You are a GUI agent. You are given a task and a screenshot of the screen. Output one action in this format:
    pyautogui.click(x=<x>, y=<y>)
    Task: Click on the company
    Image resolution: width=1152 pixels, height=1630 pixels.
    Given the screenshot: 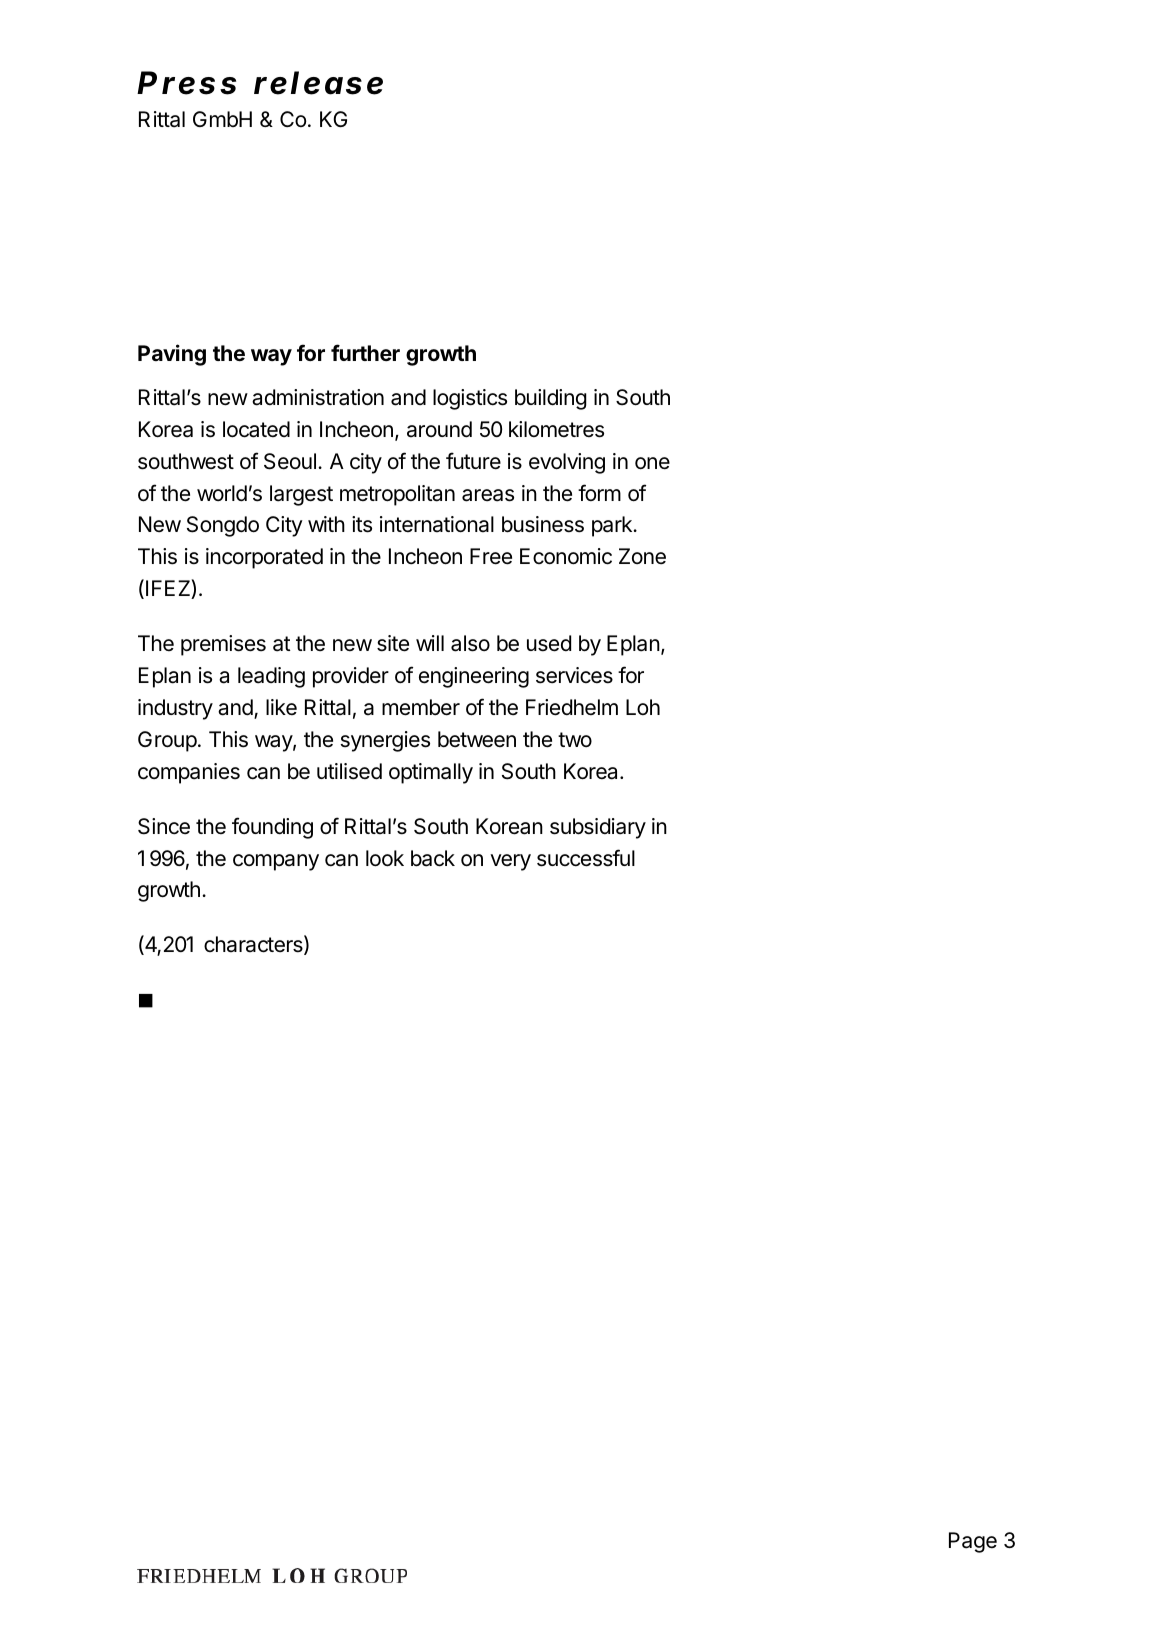 What is the action you would take?
    pyautogui.click(x=276, y=862)
